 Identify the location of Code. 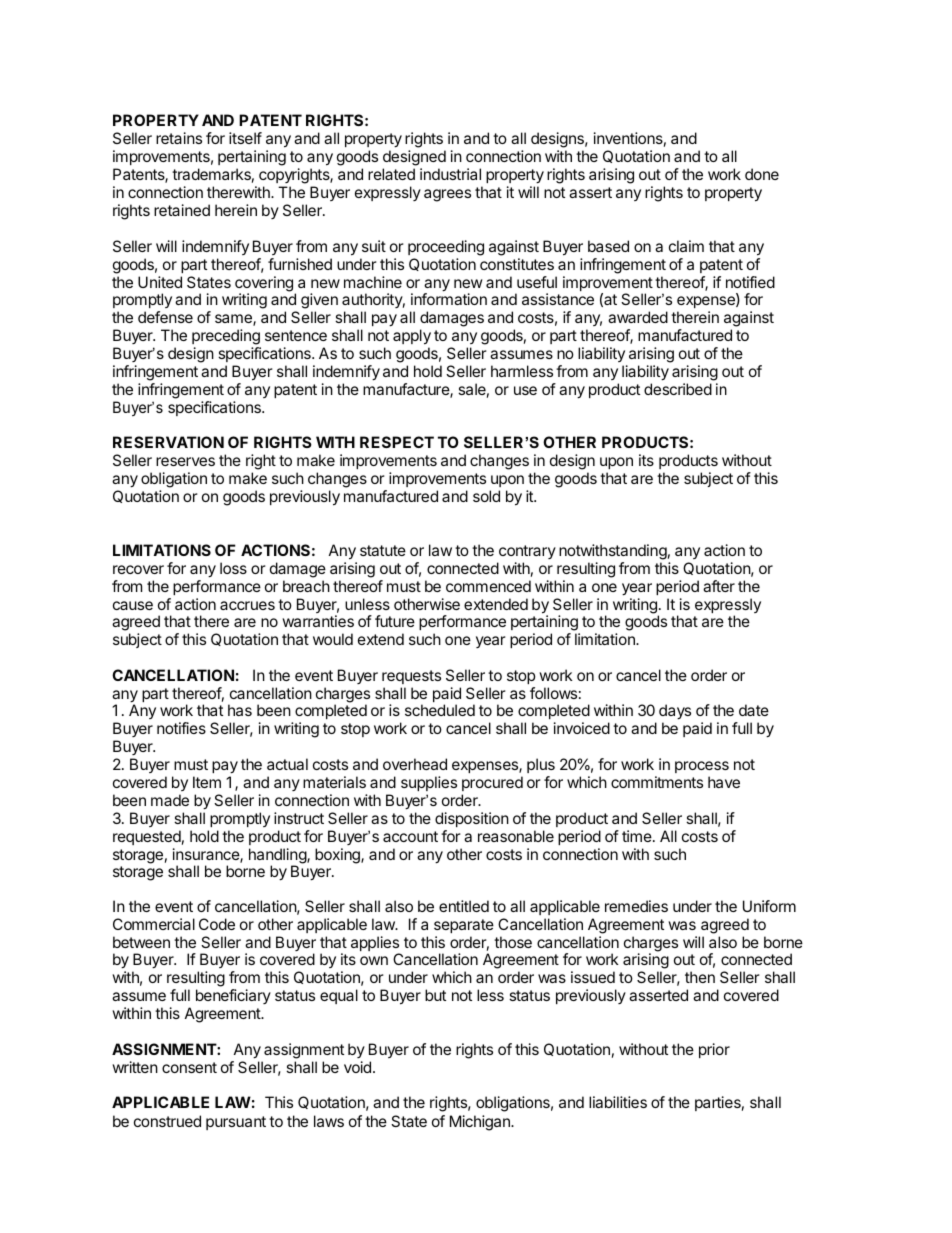
(217, 924).
